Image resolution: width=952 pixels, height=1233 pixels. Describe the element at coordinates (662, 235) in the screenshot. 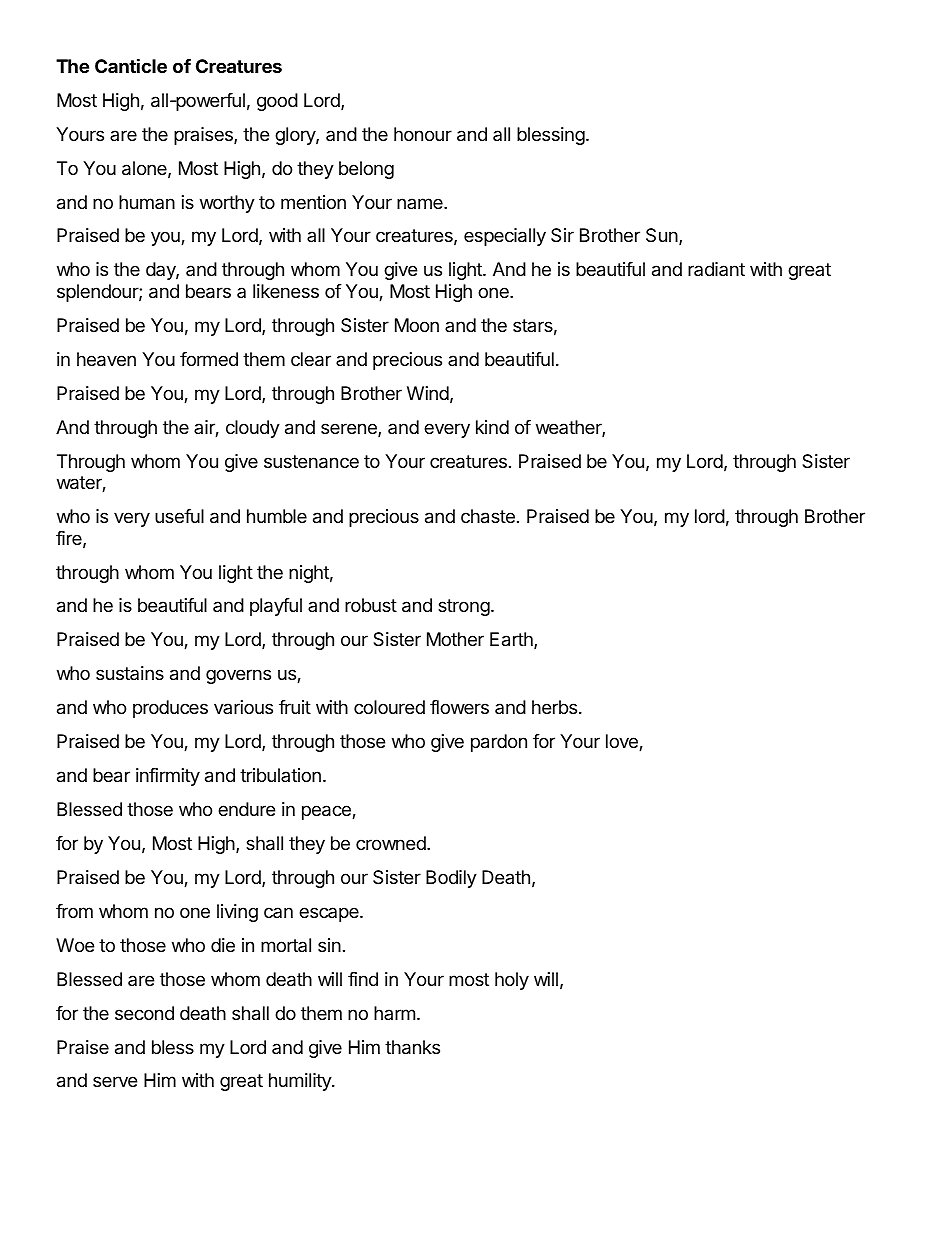

I see `Sun` at that location.
